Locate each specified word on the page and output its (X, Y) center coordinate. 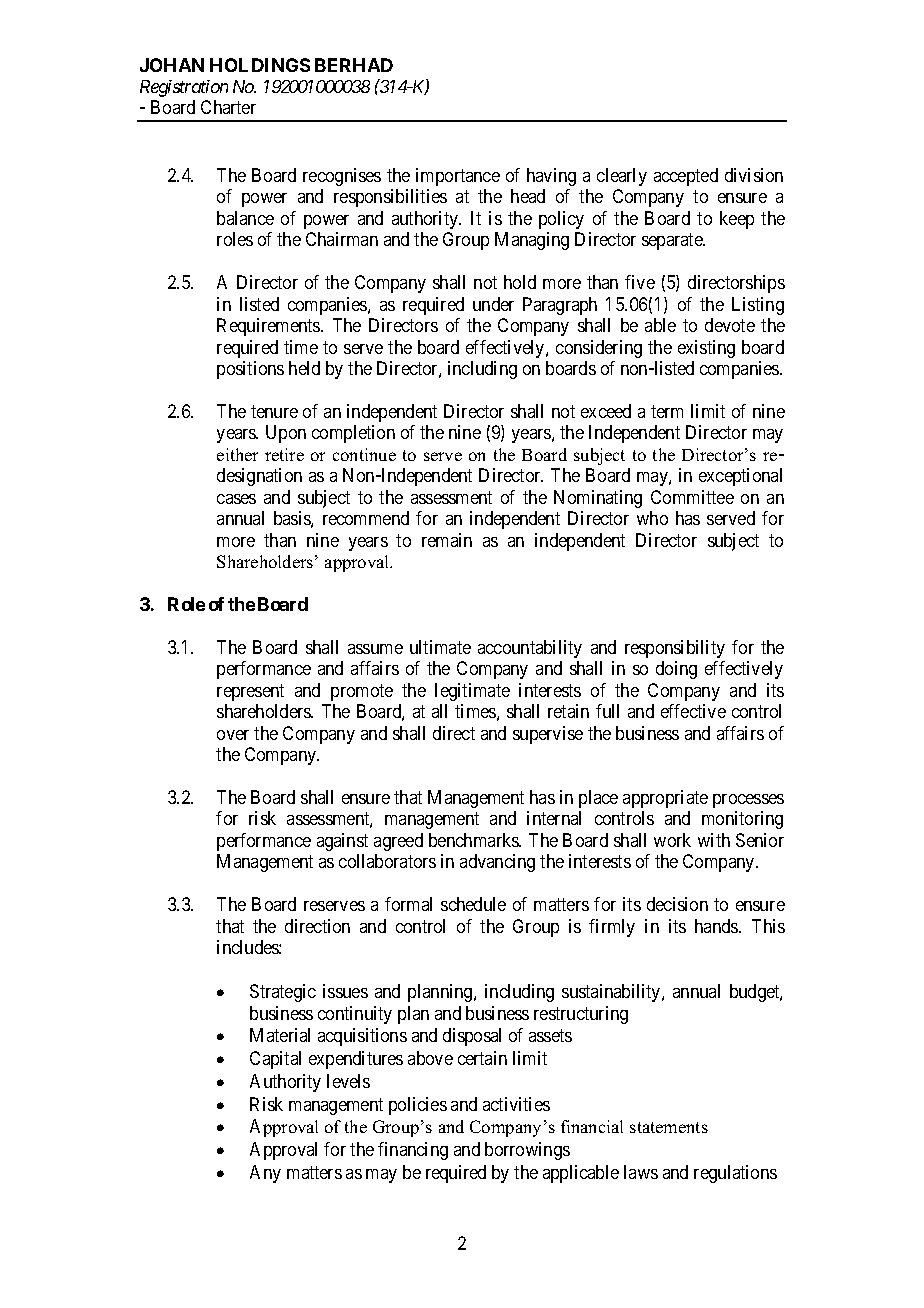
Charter (228, 107)
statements (669, 1127)
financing (413, 1151)
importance (458, 177)
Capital (275, 1060)
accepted (686, 177)
